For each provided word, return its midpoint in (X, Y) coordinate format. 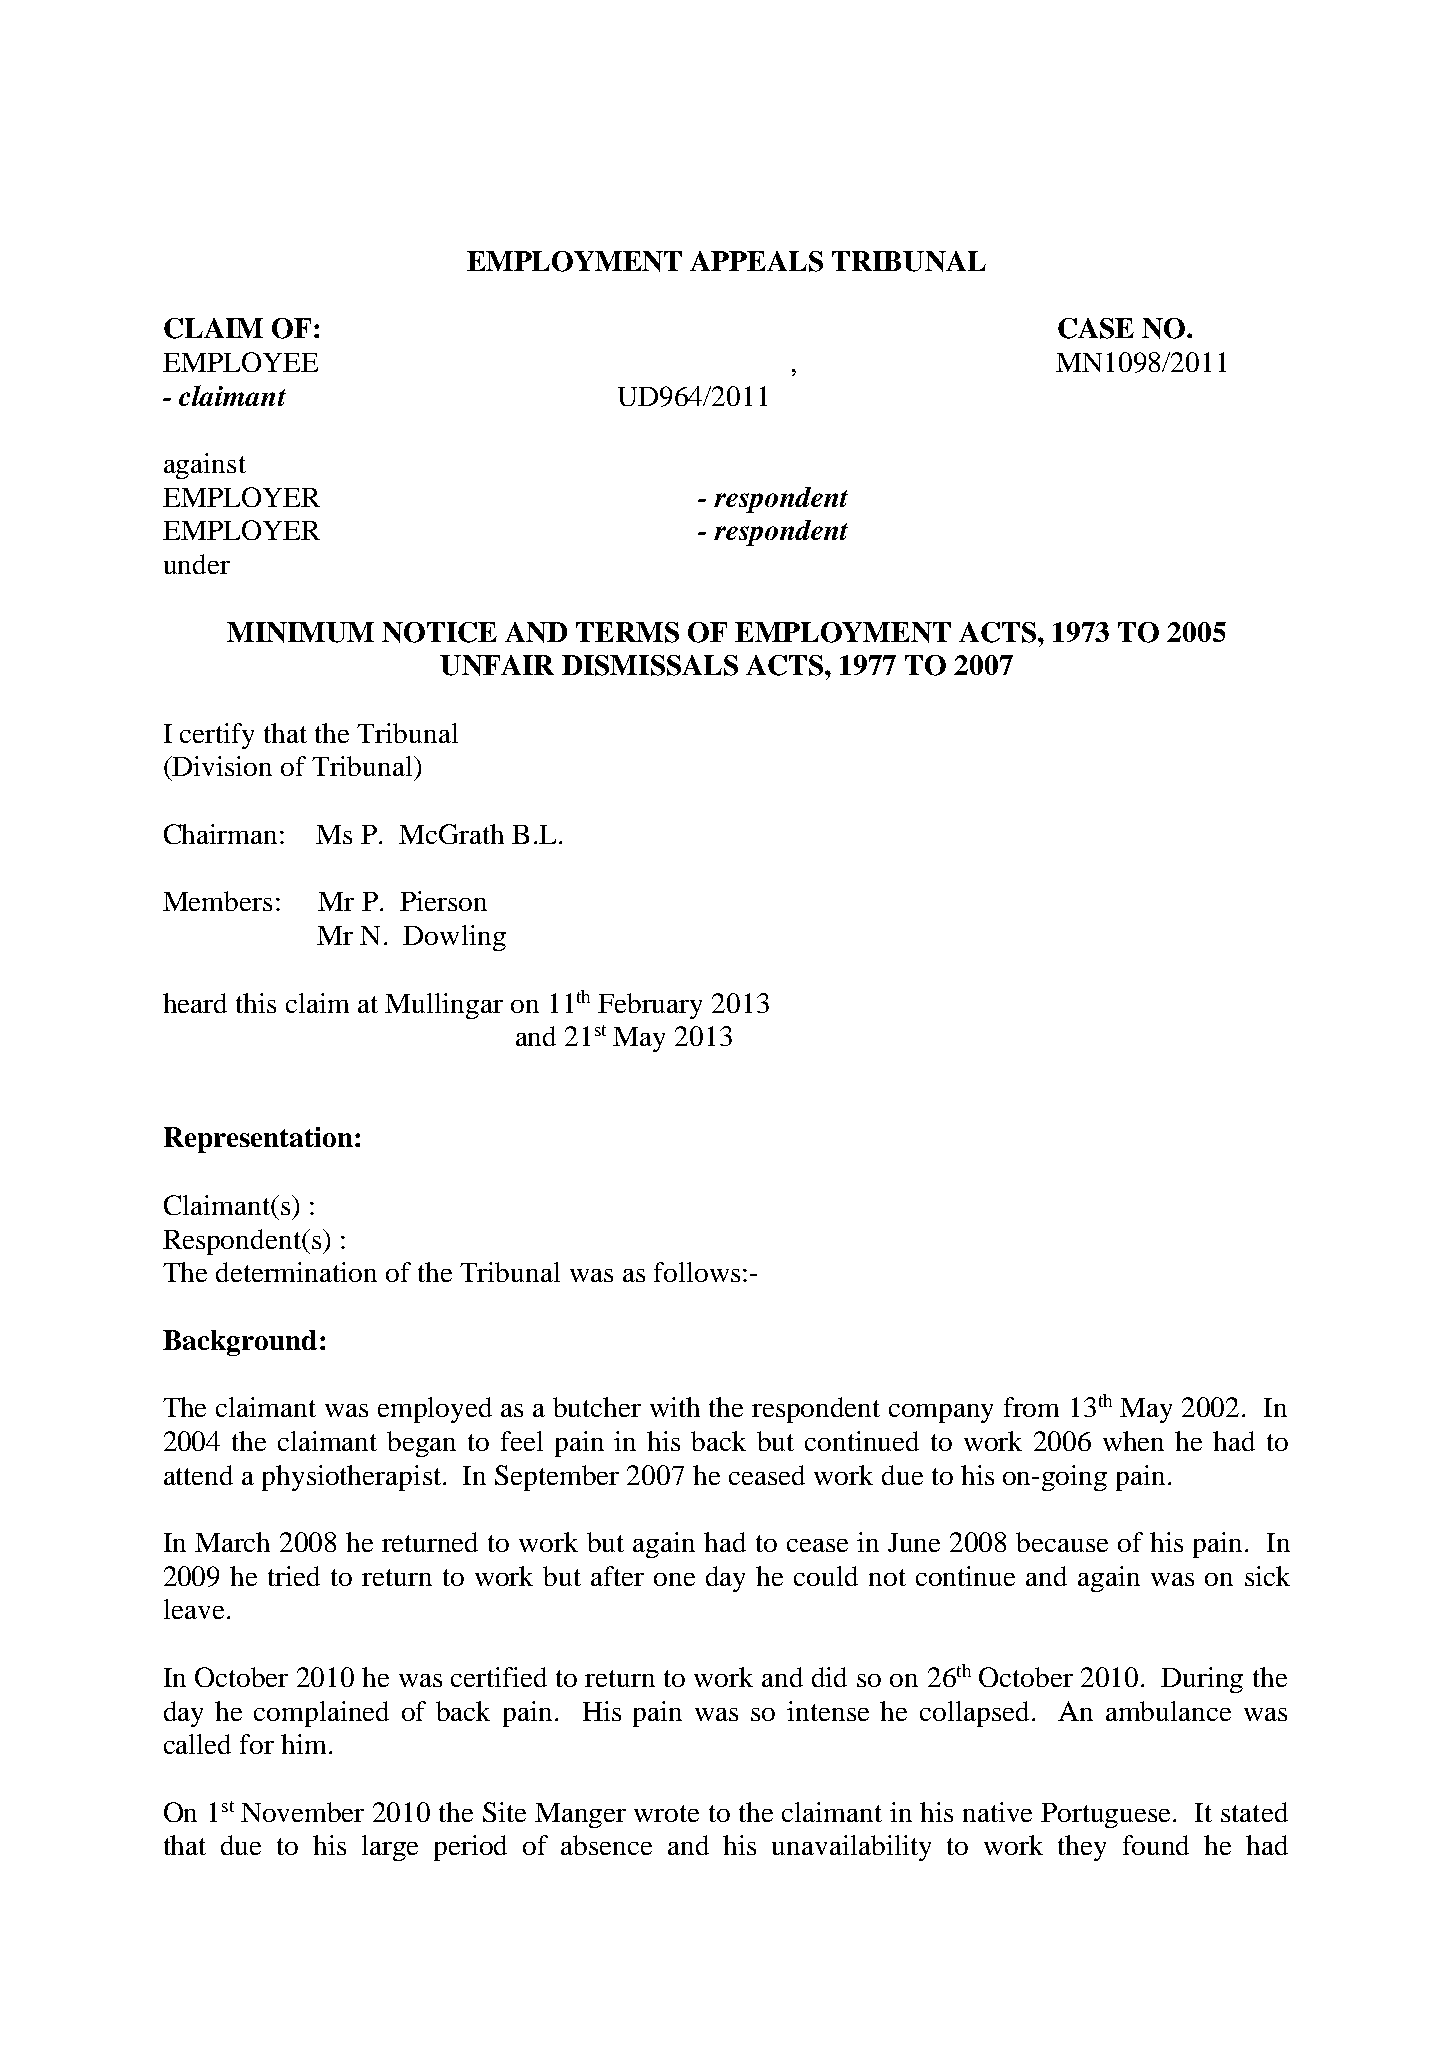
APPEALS (756, 261)
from (1031, 1407)
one (674, 1579)
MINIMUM (300, 632)
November (302, 1812)
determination (296, 1272)
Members (217, 901)
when (1133, 1441)
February (650, 1006)
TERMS (627, 632)
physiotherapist (353, 1478)
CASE (1096, 328)
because (1062, 1542)
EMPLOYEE (240, 362)
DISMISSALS (650, 665)
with (675, 1407)
